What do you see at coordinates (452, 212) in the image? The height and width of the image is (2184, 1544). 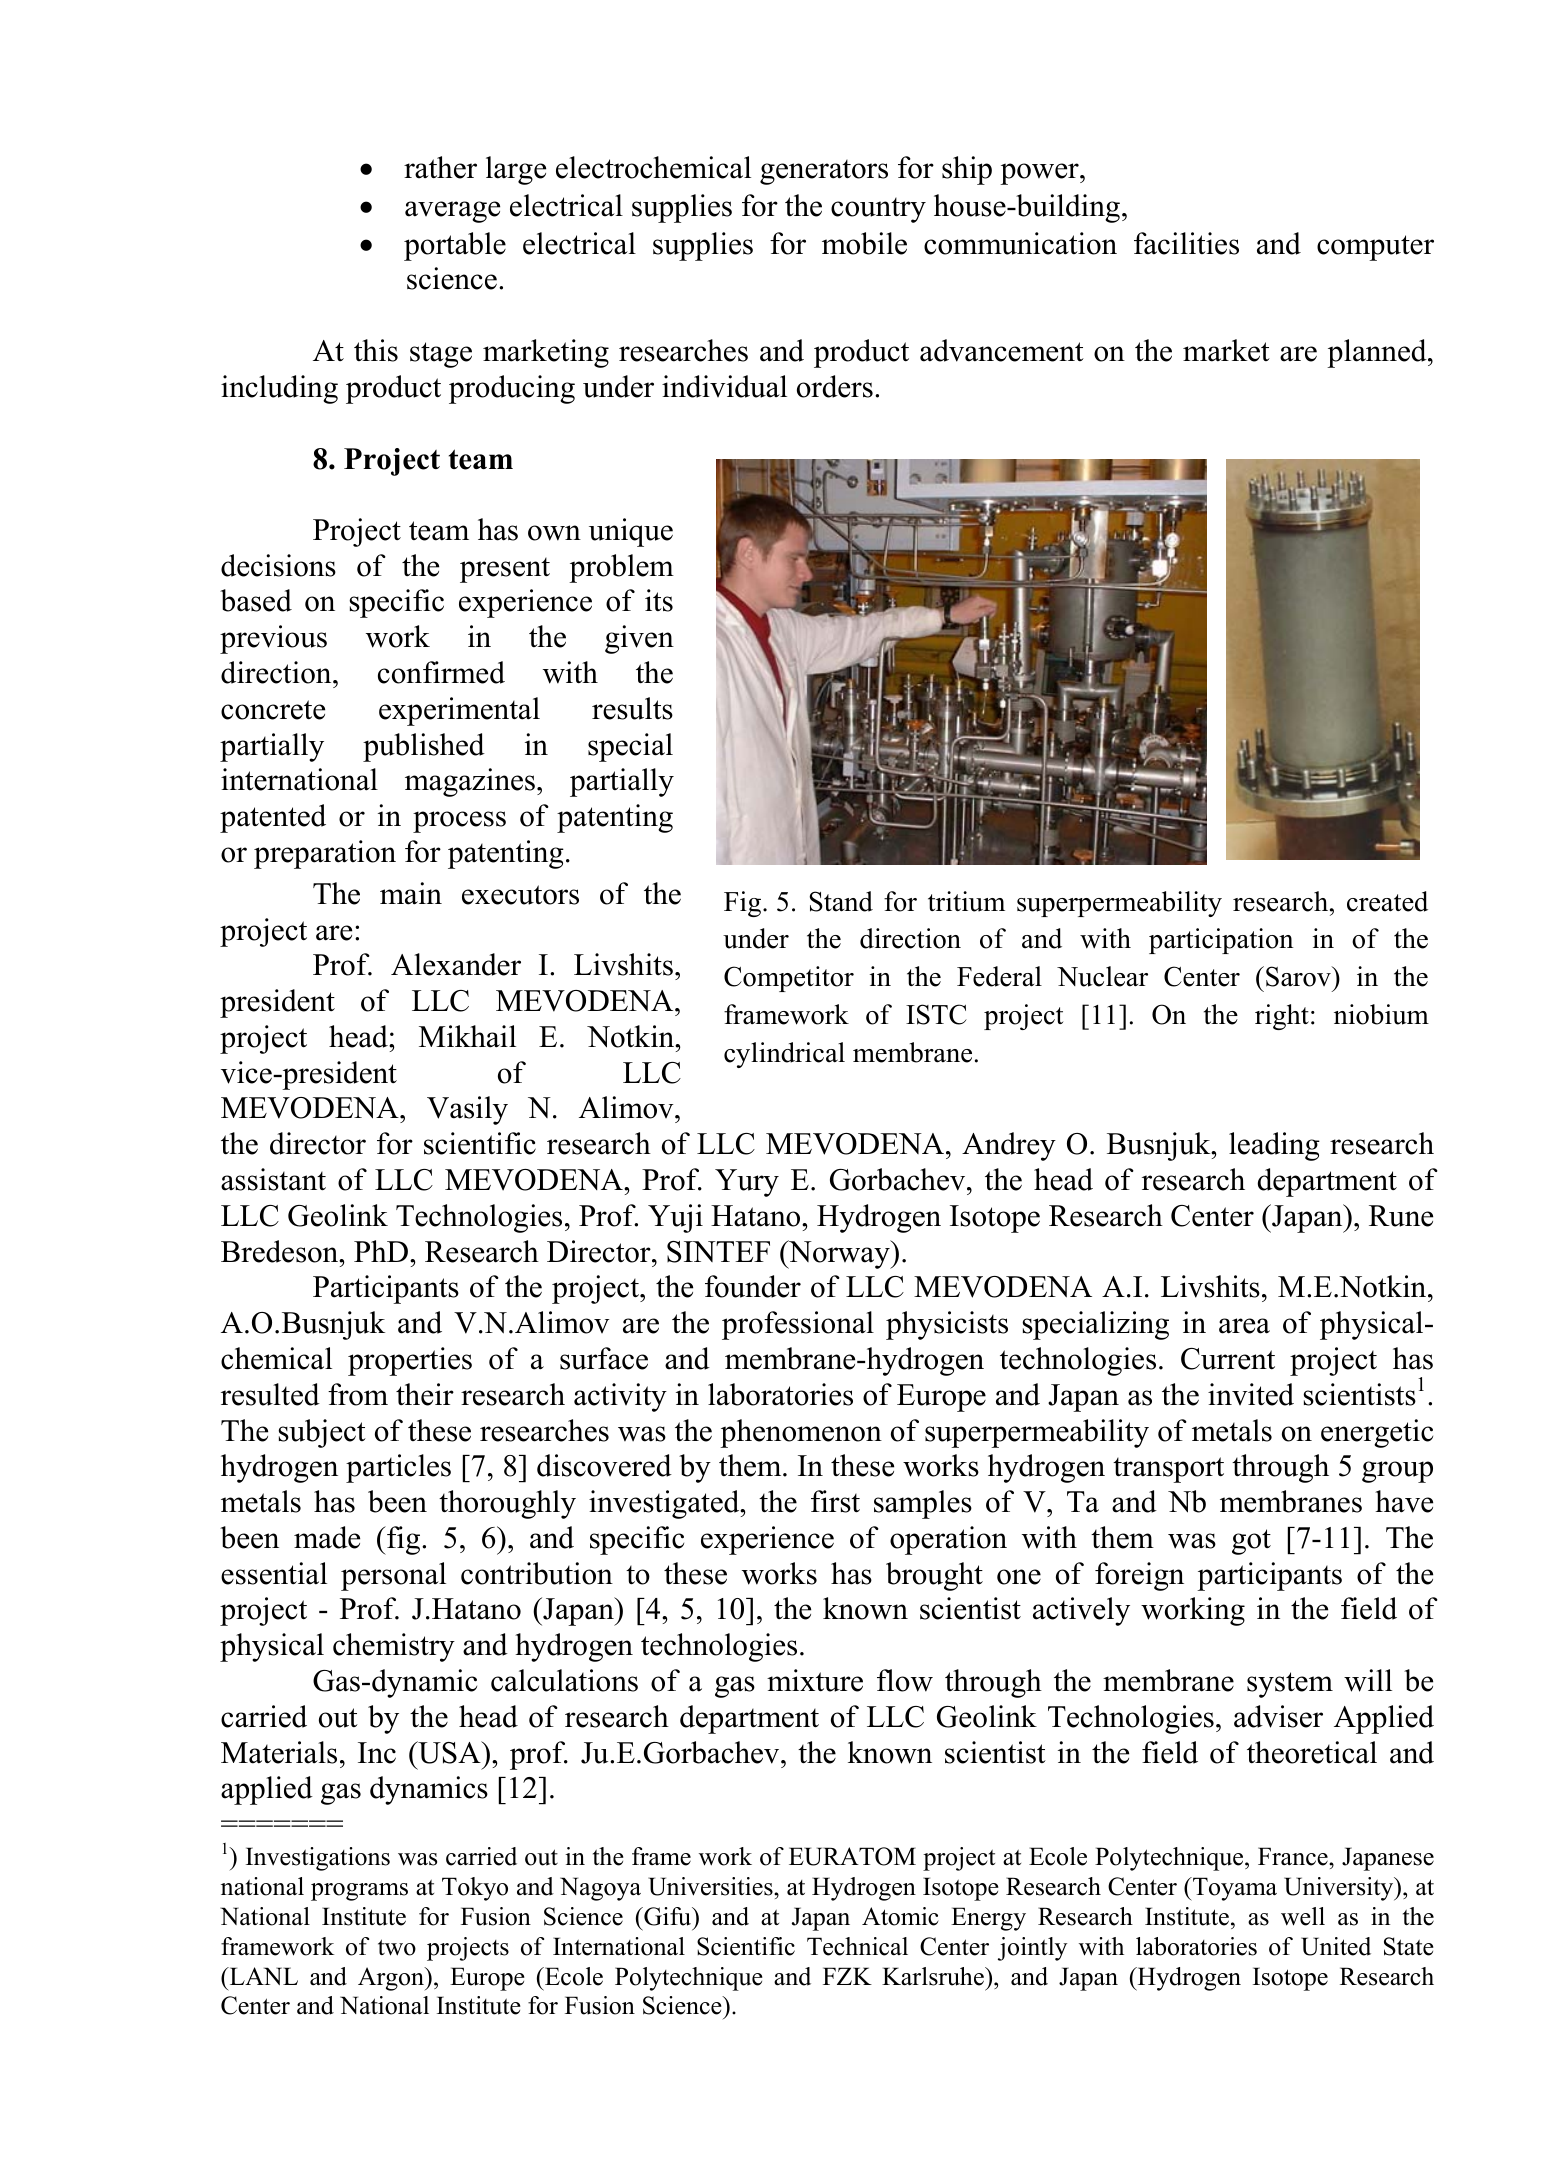 I see `average` at bounding box center [452, 212].
